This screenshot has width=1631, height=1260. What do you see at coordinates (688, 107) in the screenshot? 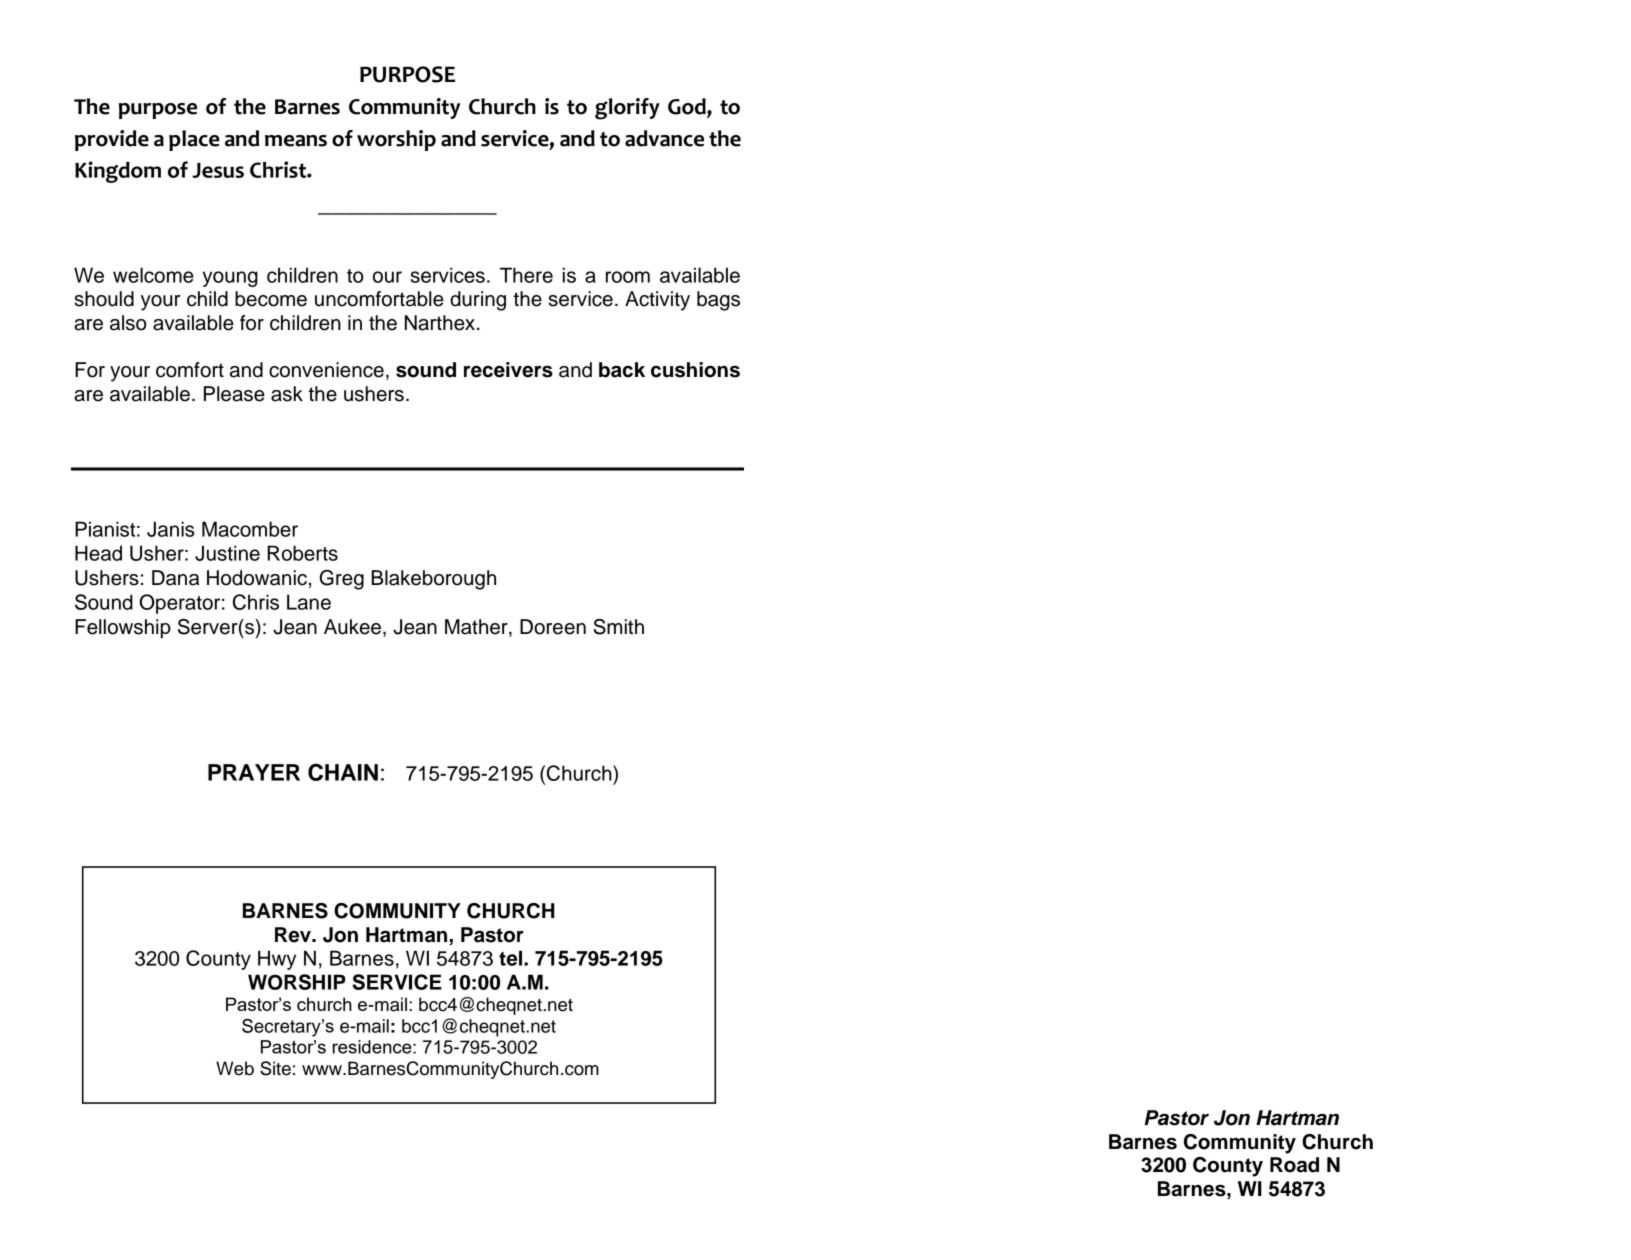
I see `God` at bounding box center [688, 107].
